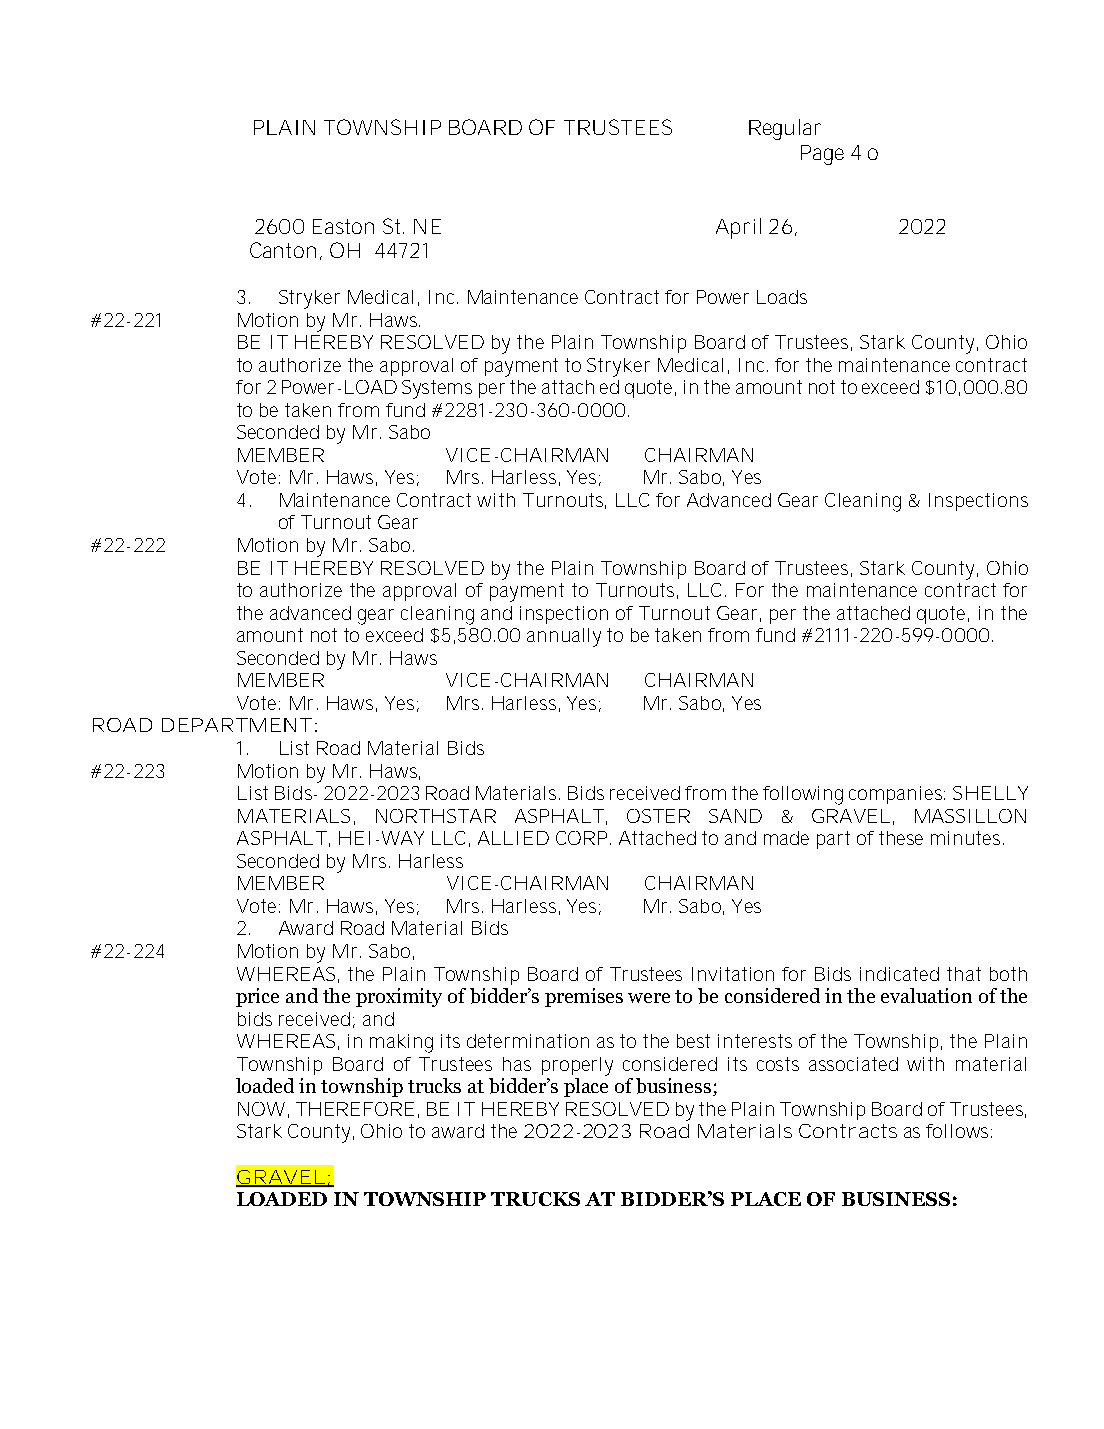  I want to click on following, so click(803, 795).
